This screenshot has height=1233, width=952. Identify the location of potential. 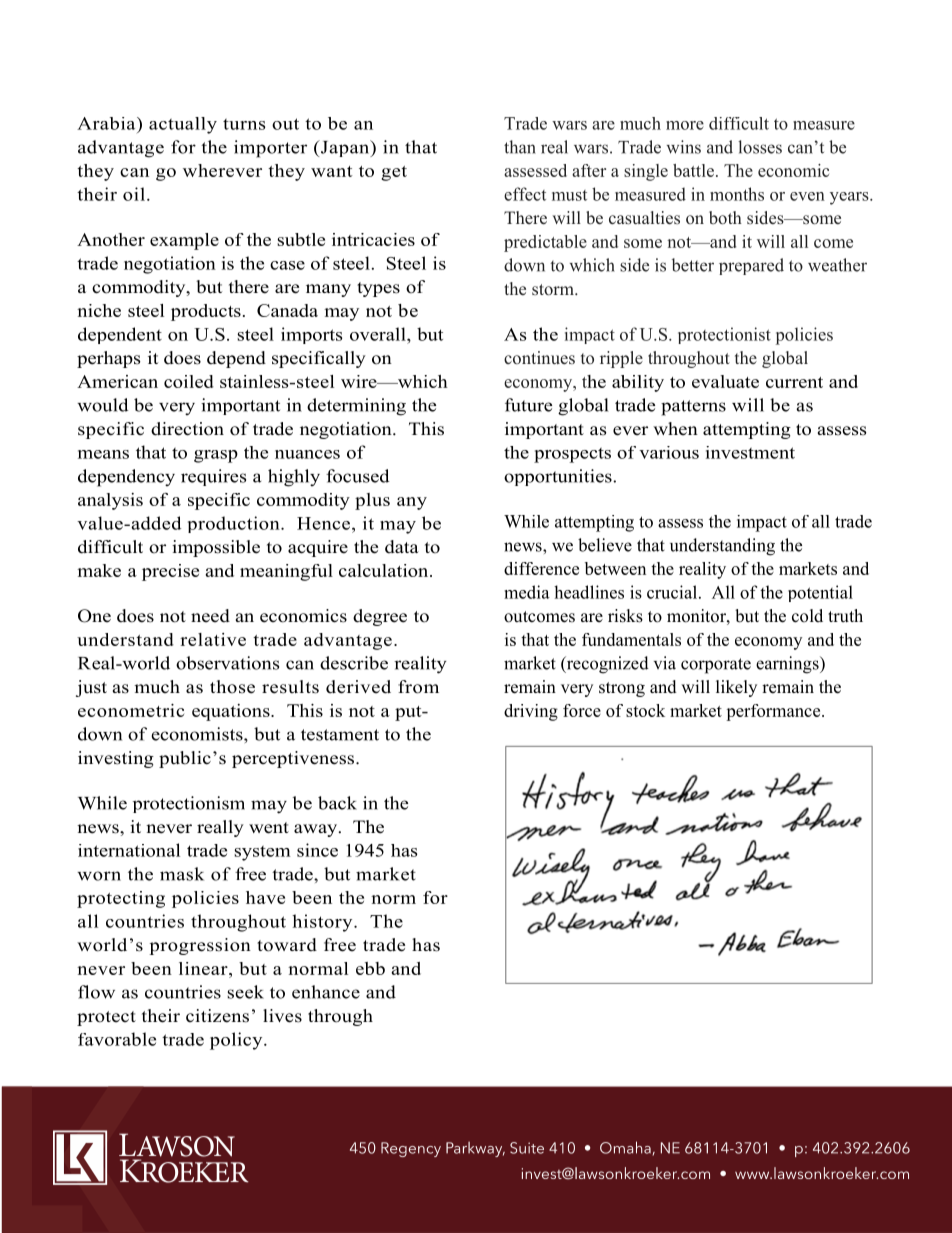
(820, 593).
